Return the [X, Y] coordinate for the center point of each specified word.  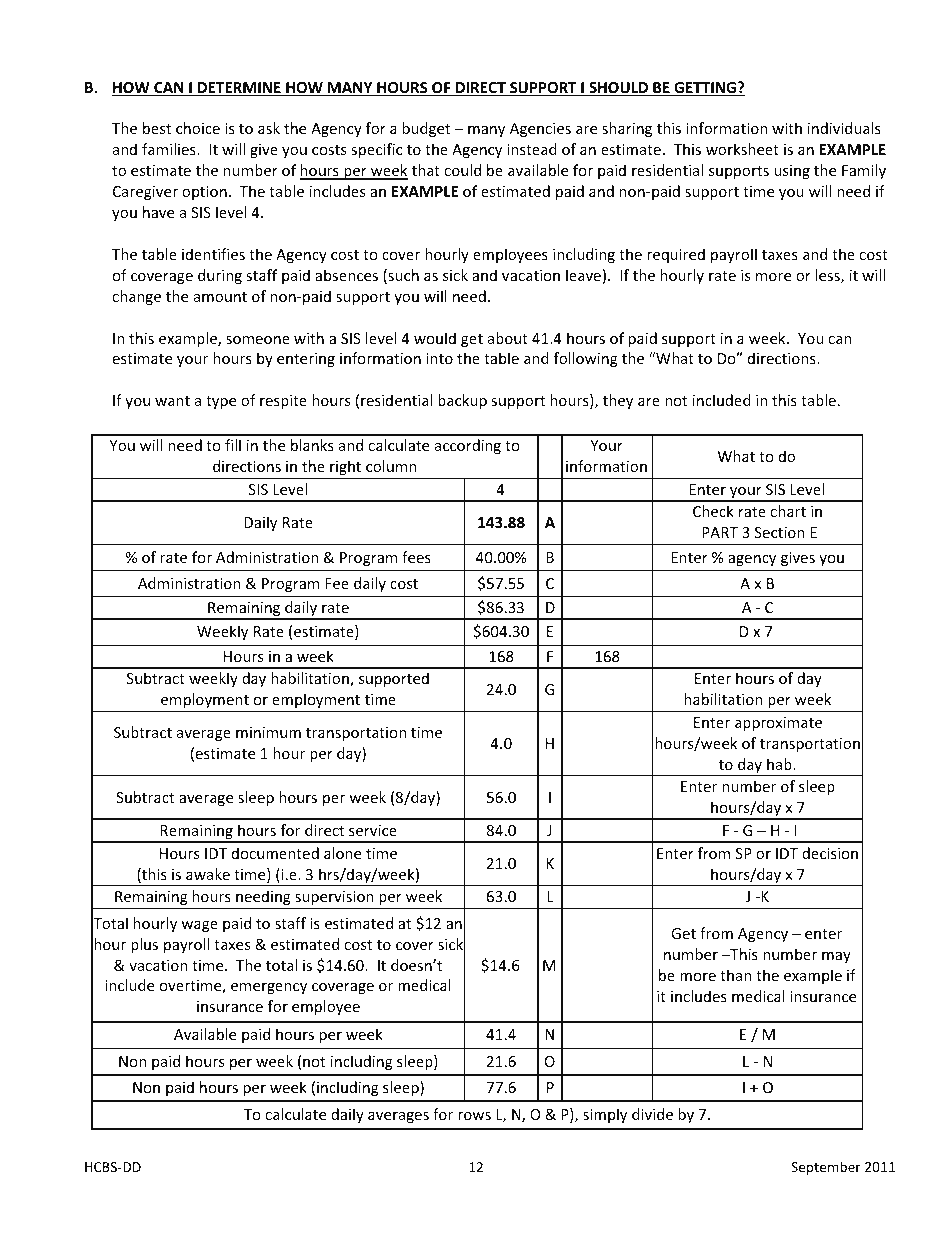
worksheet [742, 149]
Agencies [540, 130]
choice [198, 128]
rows [474, 1116]
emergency [269, 988]
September [826, 1168]
